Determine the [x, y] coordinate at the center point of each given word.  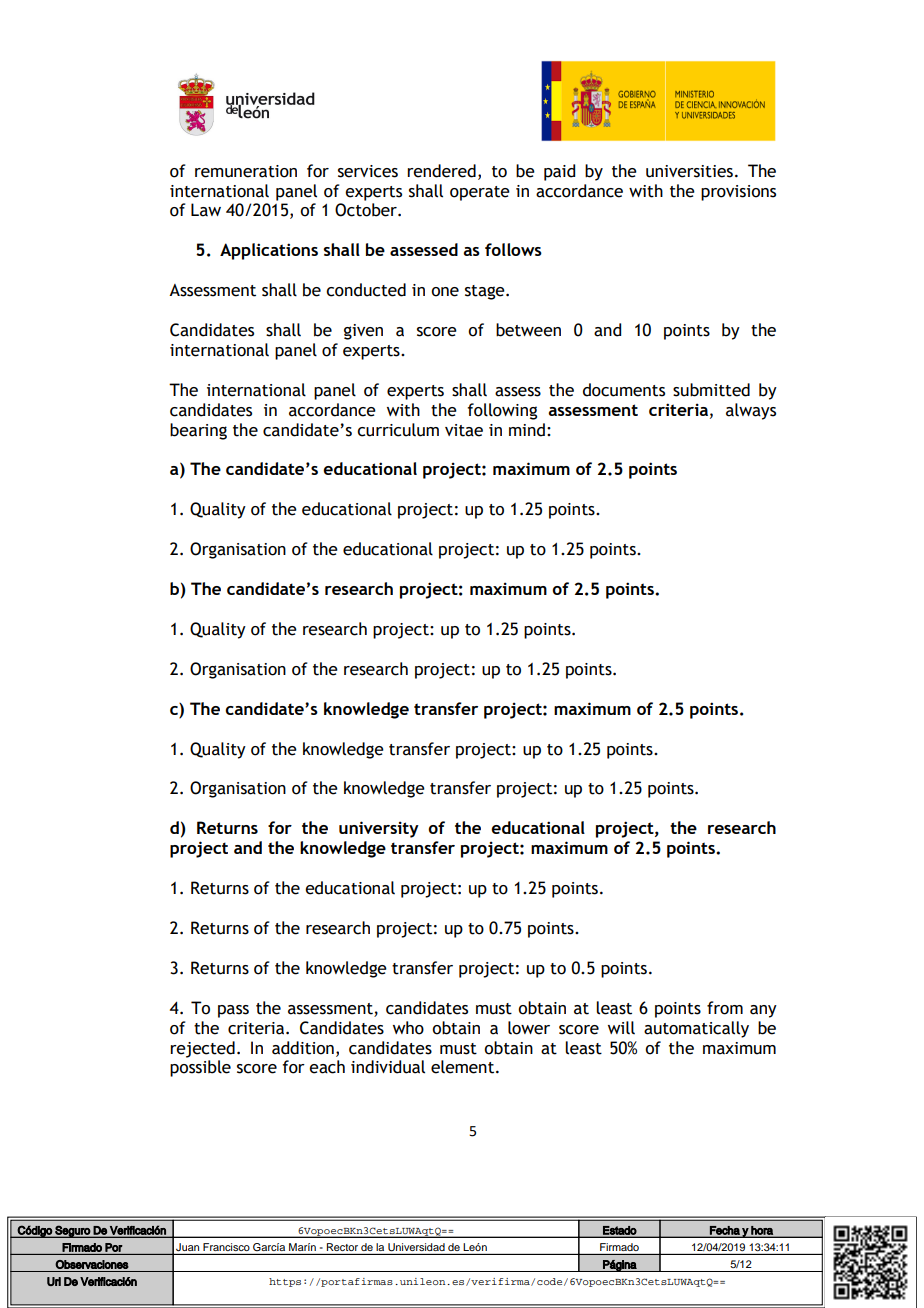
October [367, 210]
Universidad [416, 1247]
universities [689, 171]
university [379, 829]
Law [206, 210]
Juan [187, 1247]
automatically [696, 1029]
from [725, 1008]
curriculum [398, 430]
